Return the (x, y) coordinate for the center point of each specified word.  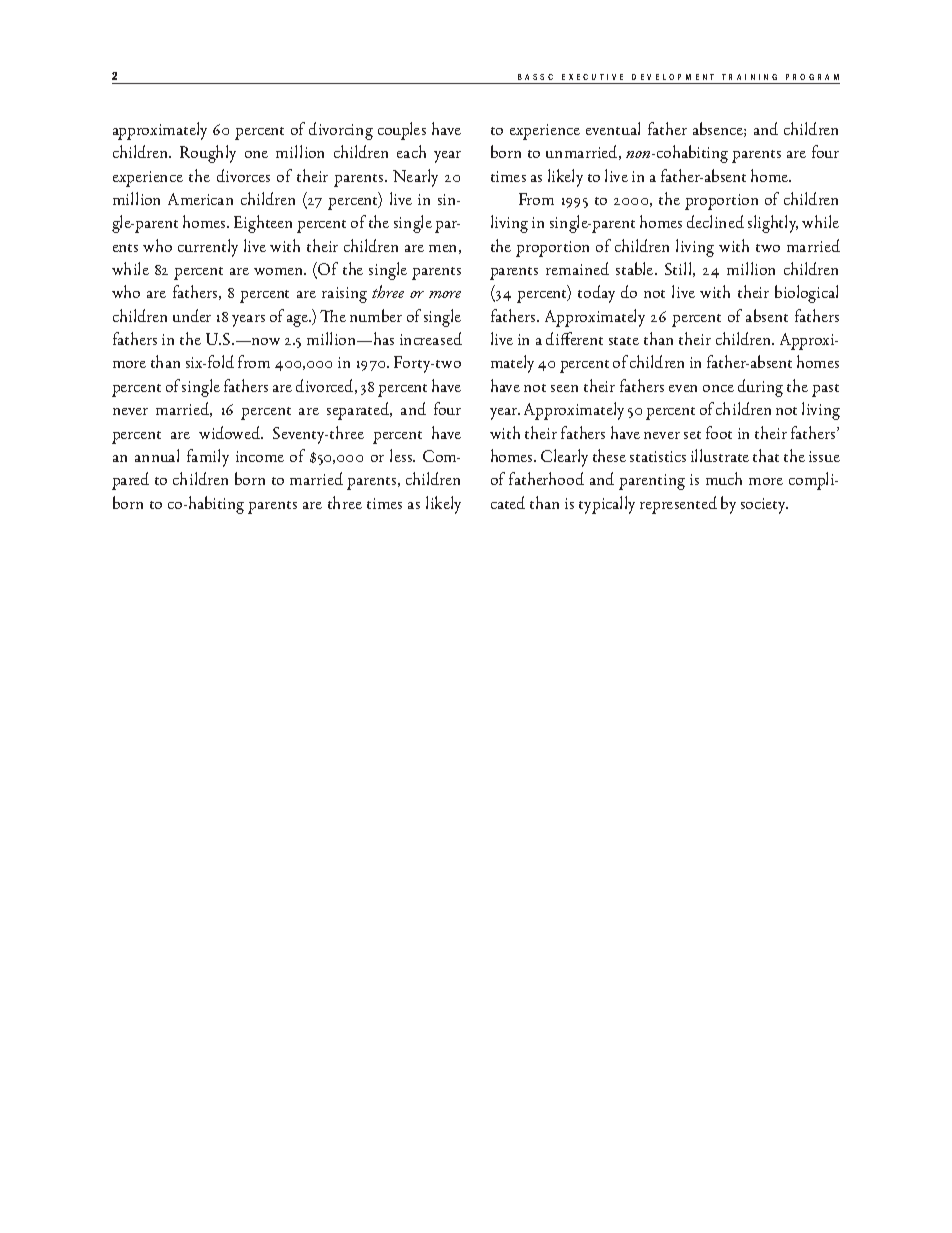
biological (806, 294)
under (192, 315)
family (208, 458)
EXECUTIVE (592, 77)
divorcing (341, 131)
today (596, 294)
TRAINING (749, 77)
